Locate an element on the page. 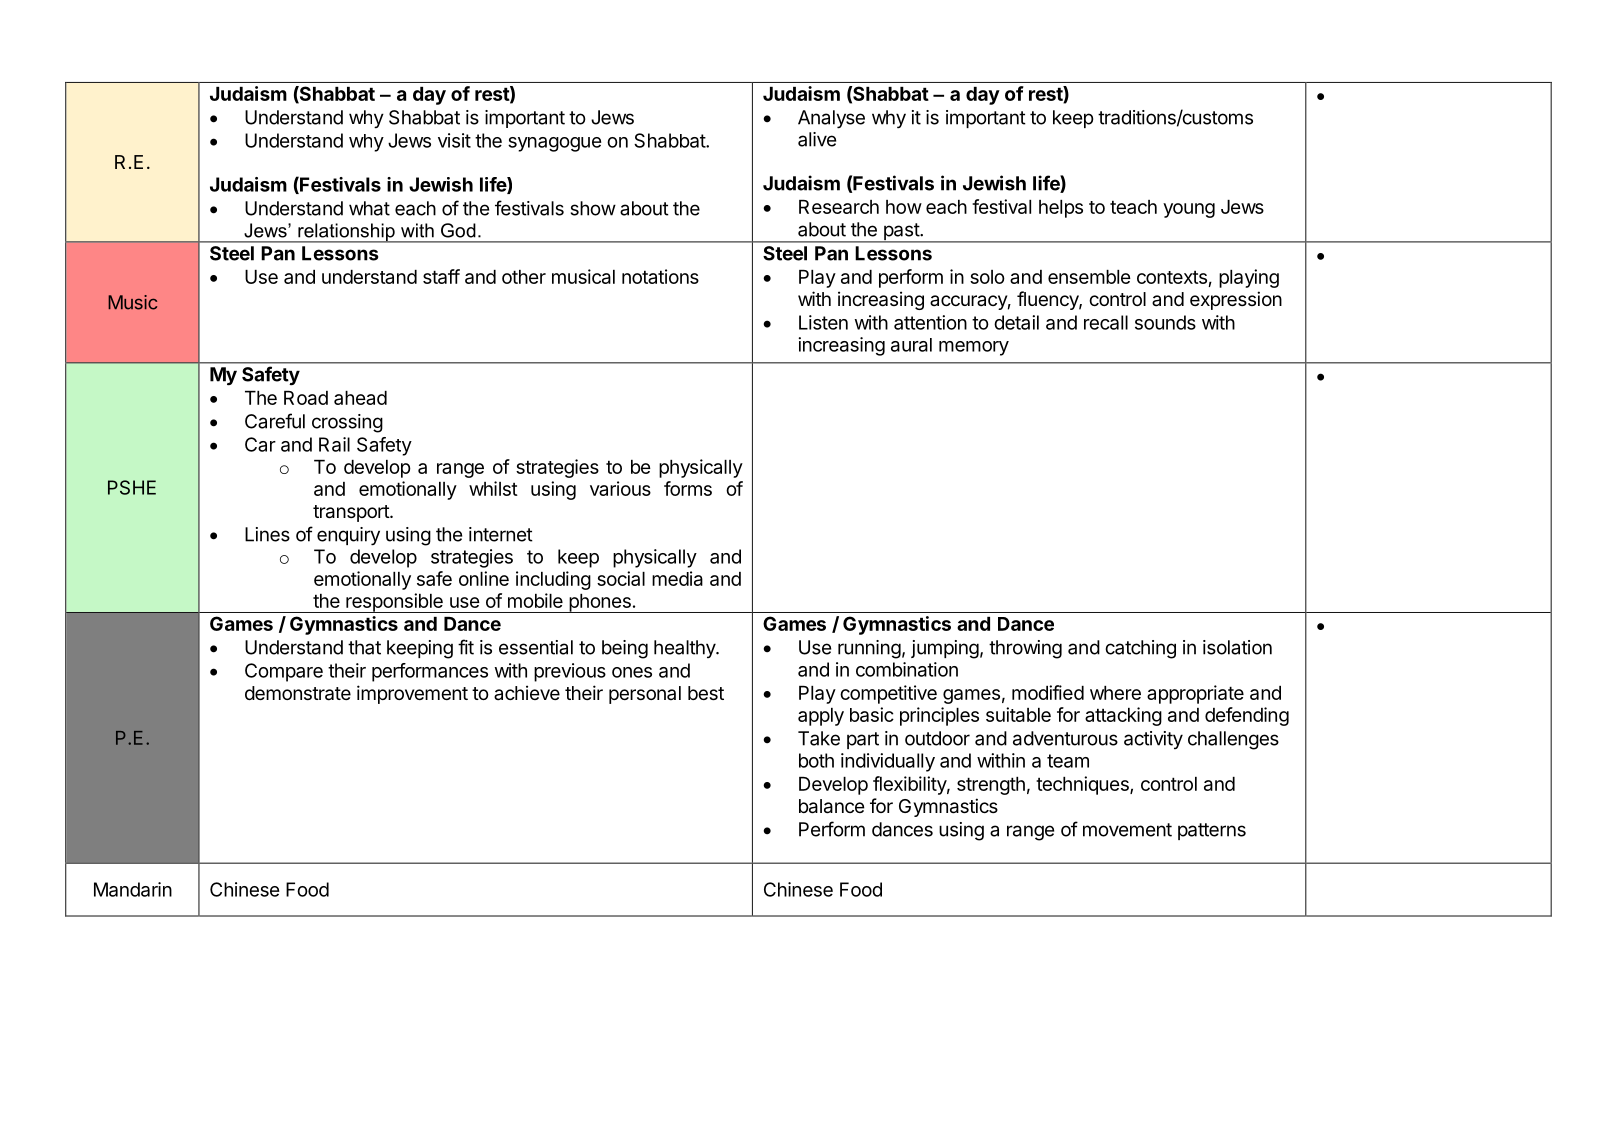 The image size is (1619, 1145). best is located at coordinates (706, 693).
